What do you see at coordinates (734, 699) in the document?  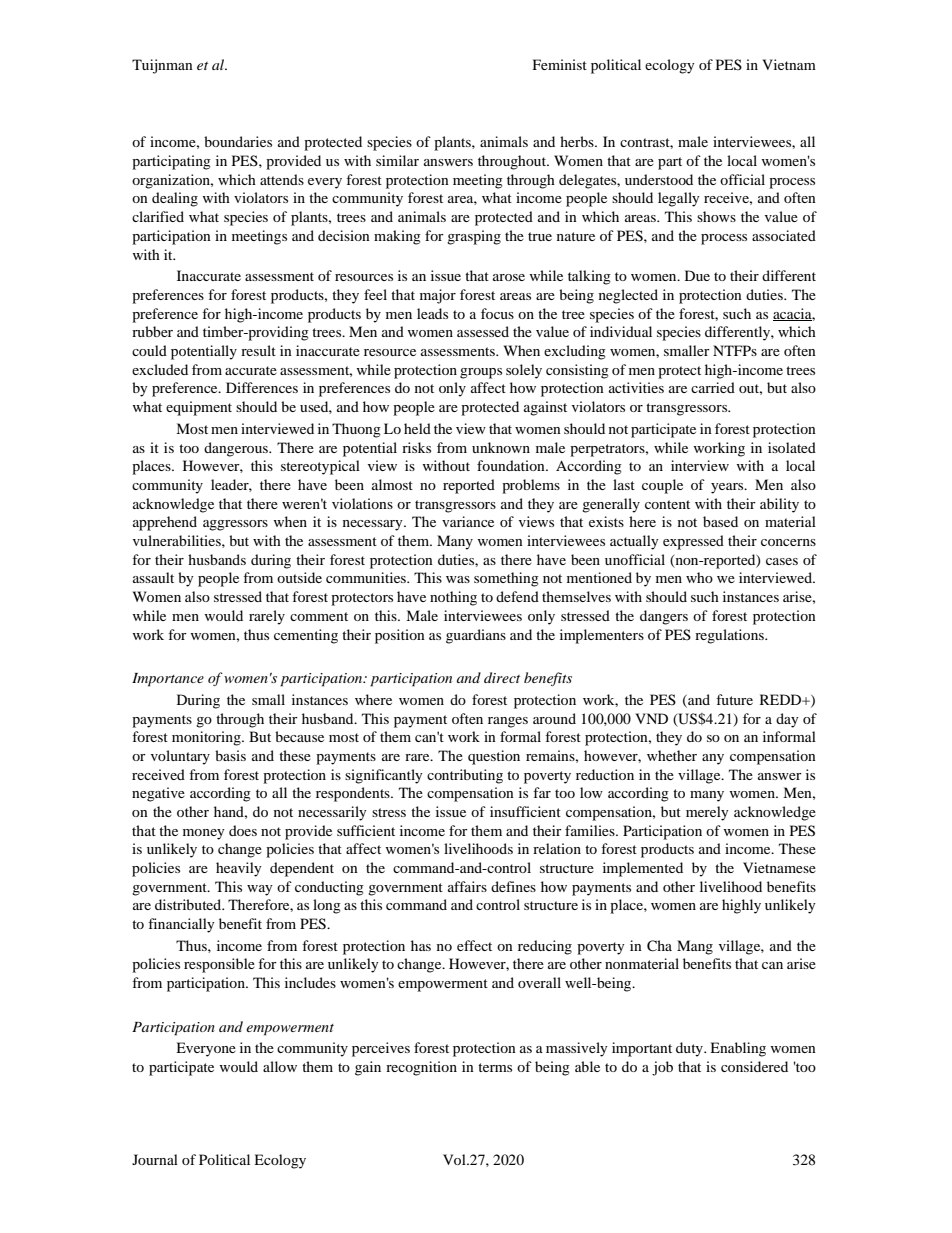 I see `future` at bounding box center [734, 699].
